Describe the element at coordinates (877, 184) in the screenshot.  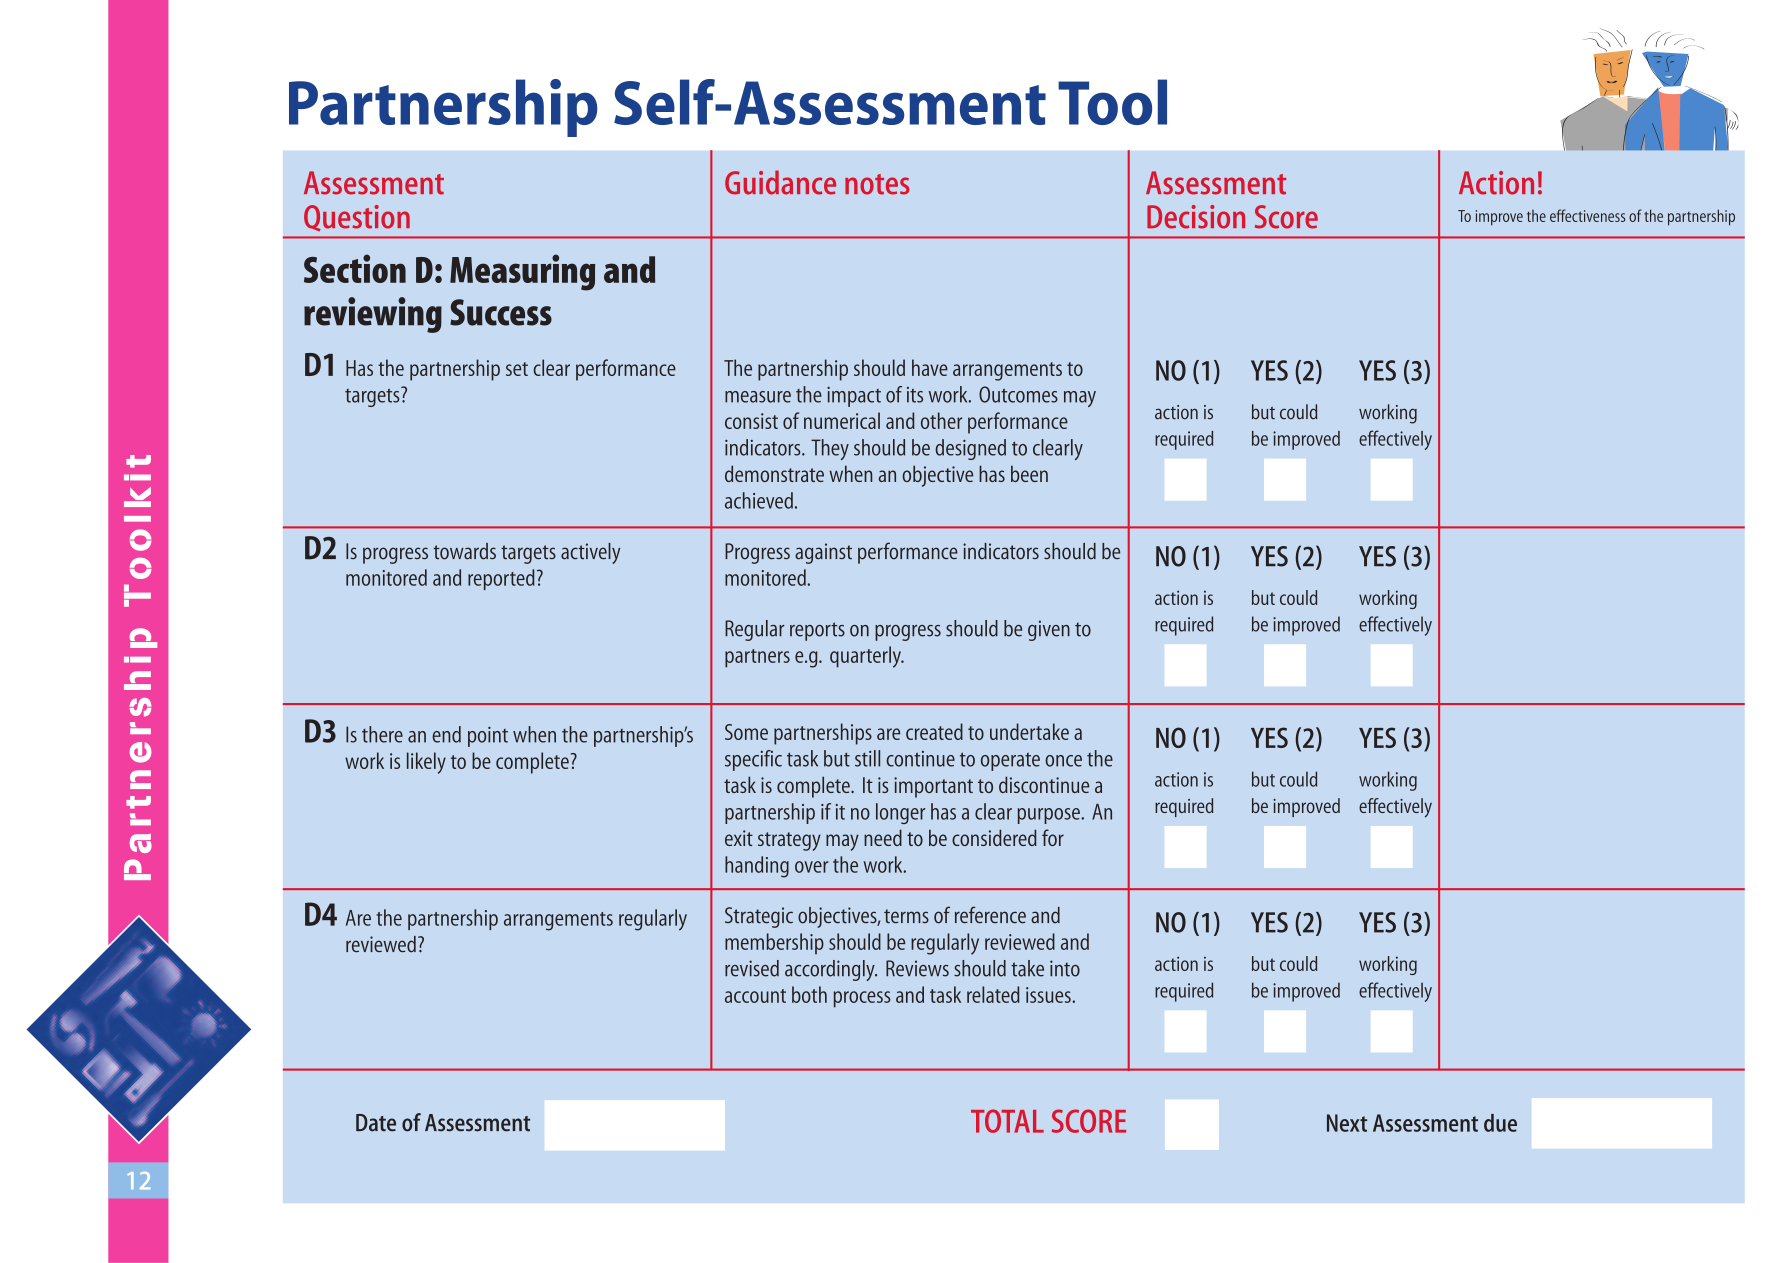
I see `notes` at that location.
